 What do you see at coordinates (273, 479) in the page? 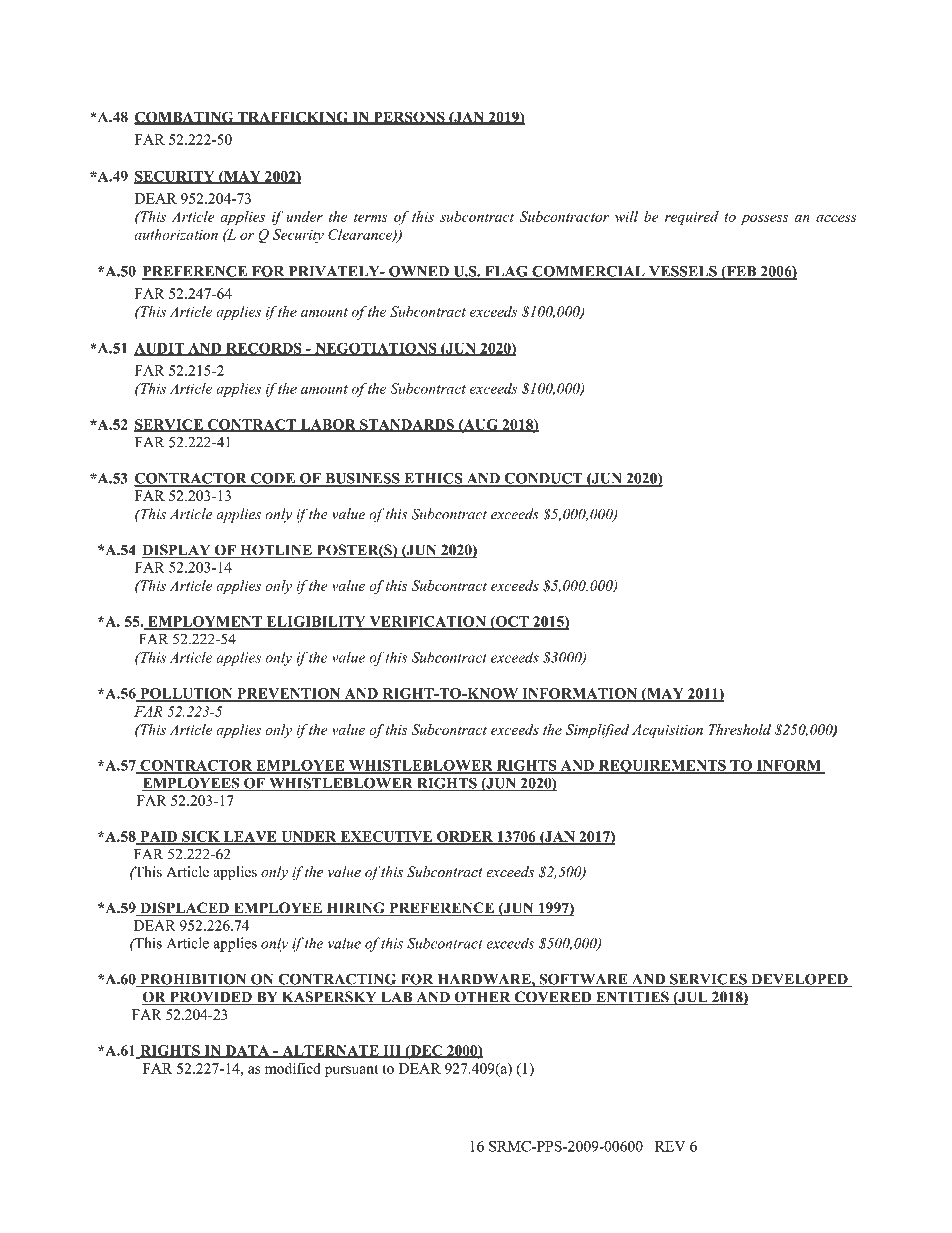
I see `CODE` at bounding box center [273, 479].
